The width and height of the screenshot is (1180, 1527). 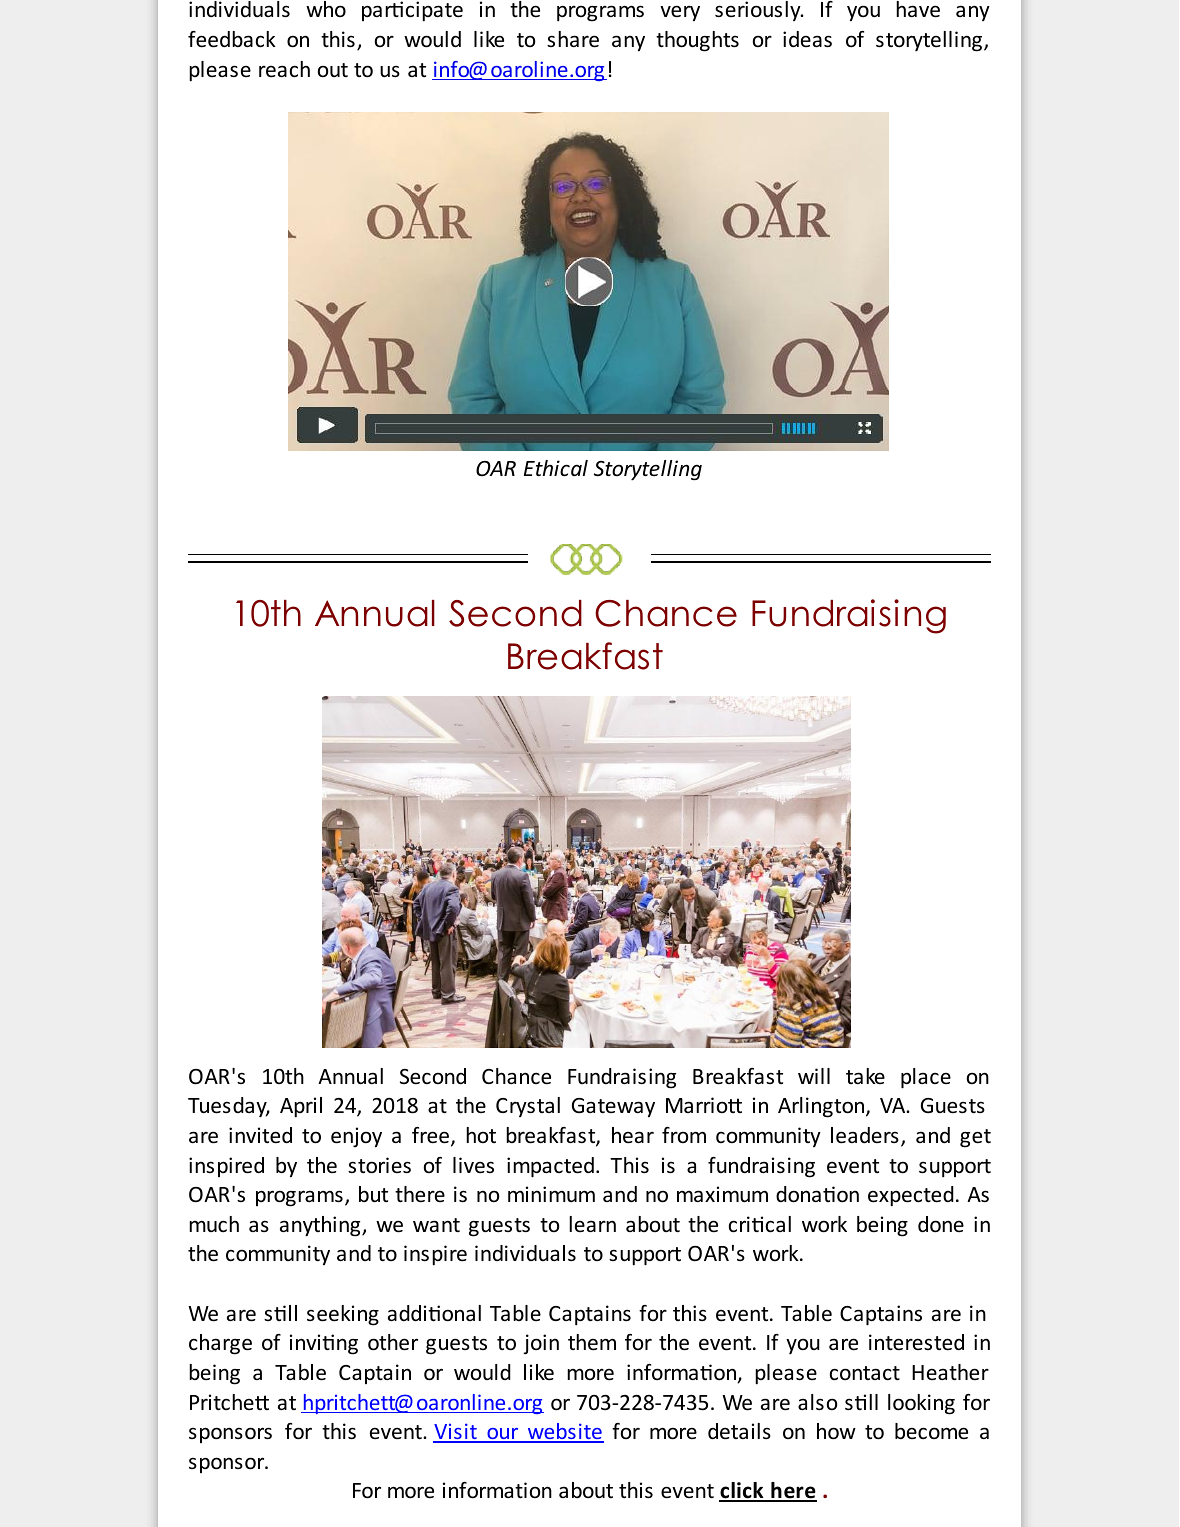 I want to click on share, so click(x=573, y=39).
